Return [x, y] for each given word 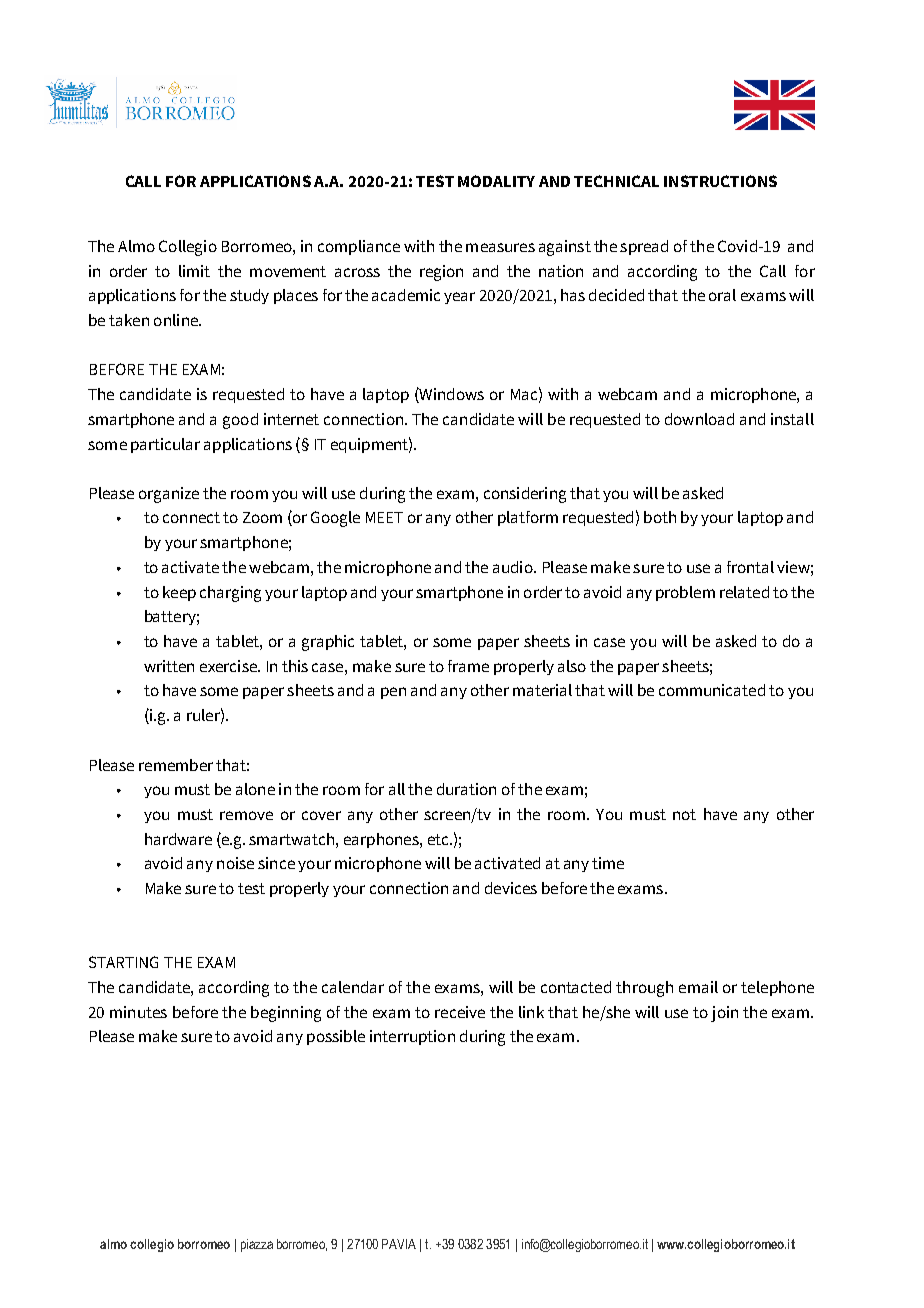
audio [514, 567]
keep [179, 593]
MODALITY [496, 181]
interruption [412, 1037]
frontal [750, 567]
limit [194, 271]
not [684, 814]
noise [235, 863]
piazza [257, 1245]
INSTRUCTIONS [720, 181]
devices [511, 888]
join [724, 1014]
